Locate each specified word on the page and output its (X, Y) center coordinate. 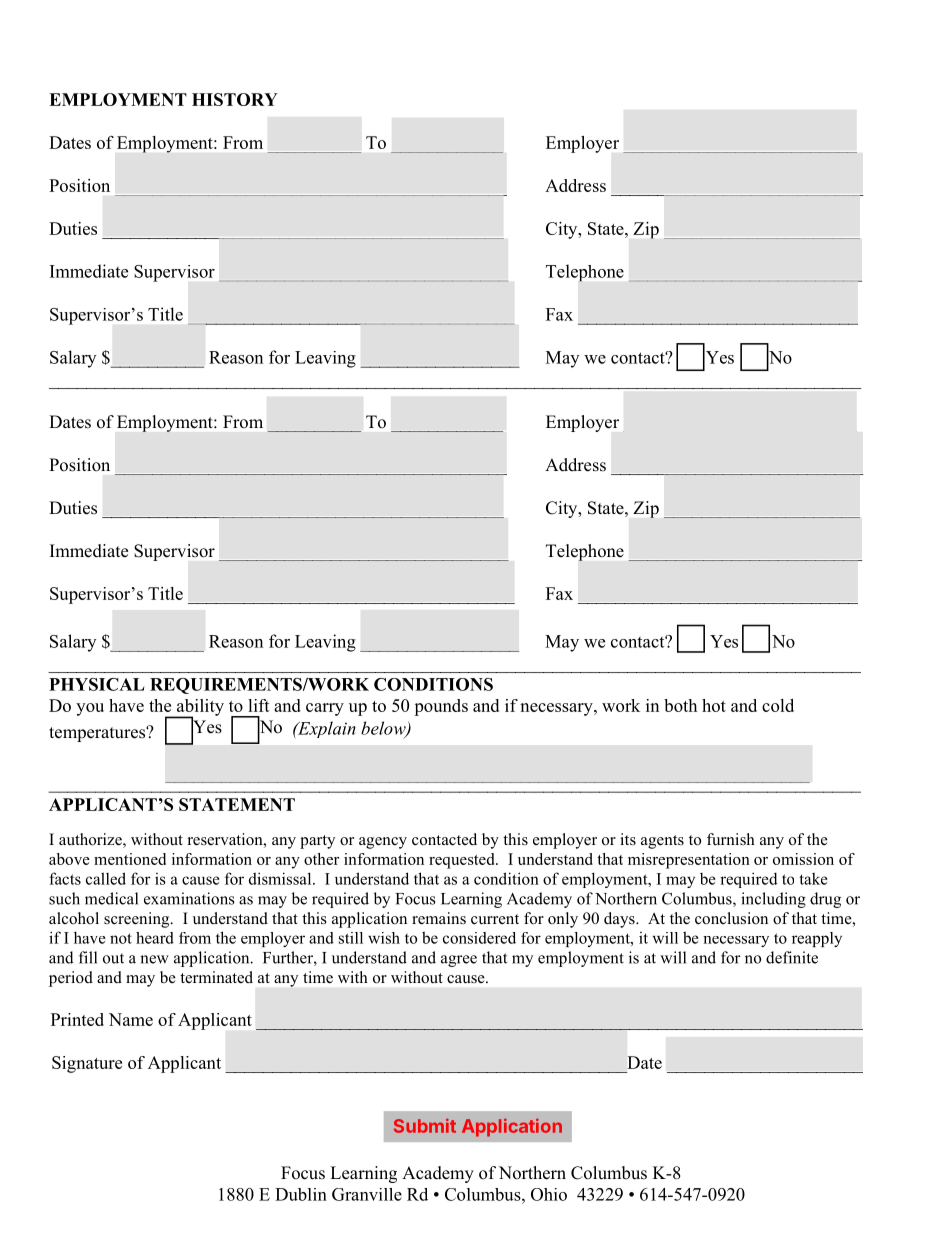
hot (714, 705)
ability (199, 708)
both (680, 705)
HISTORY (235, 99)
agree (459, 961)
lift (259, 705)
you (90, 709)
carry (325, 709)
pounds (441, 707)
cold (778, 705)
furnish (731, 839)
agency (383, 843)
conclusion (731, 918)
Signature (87, 1064)
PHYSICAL (97, 684)
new (154, 959)
